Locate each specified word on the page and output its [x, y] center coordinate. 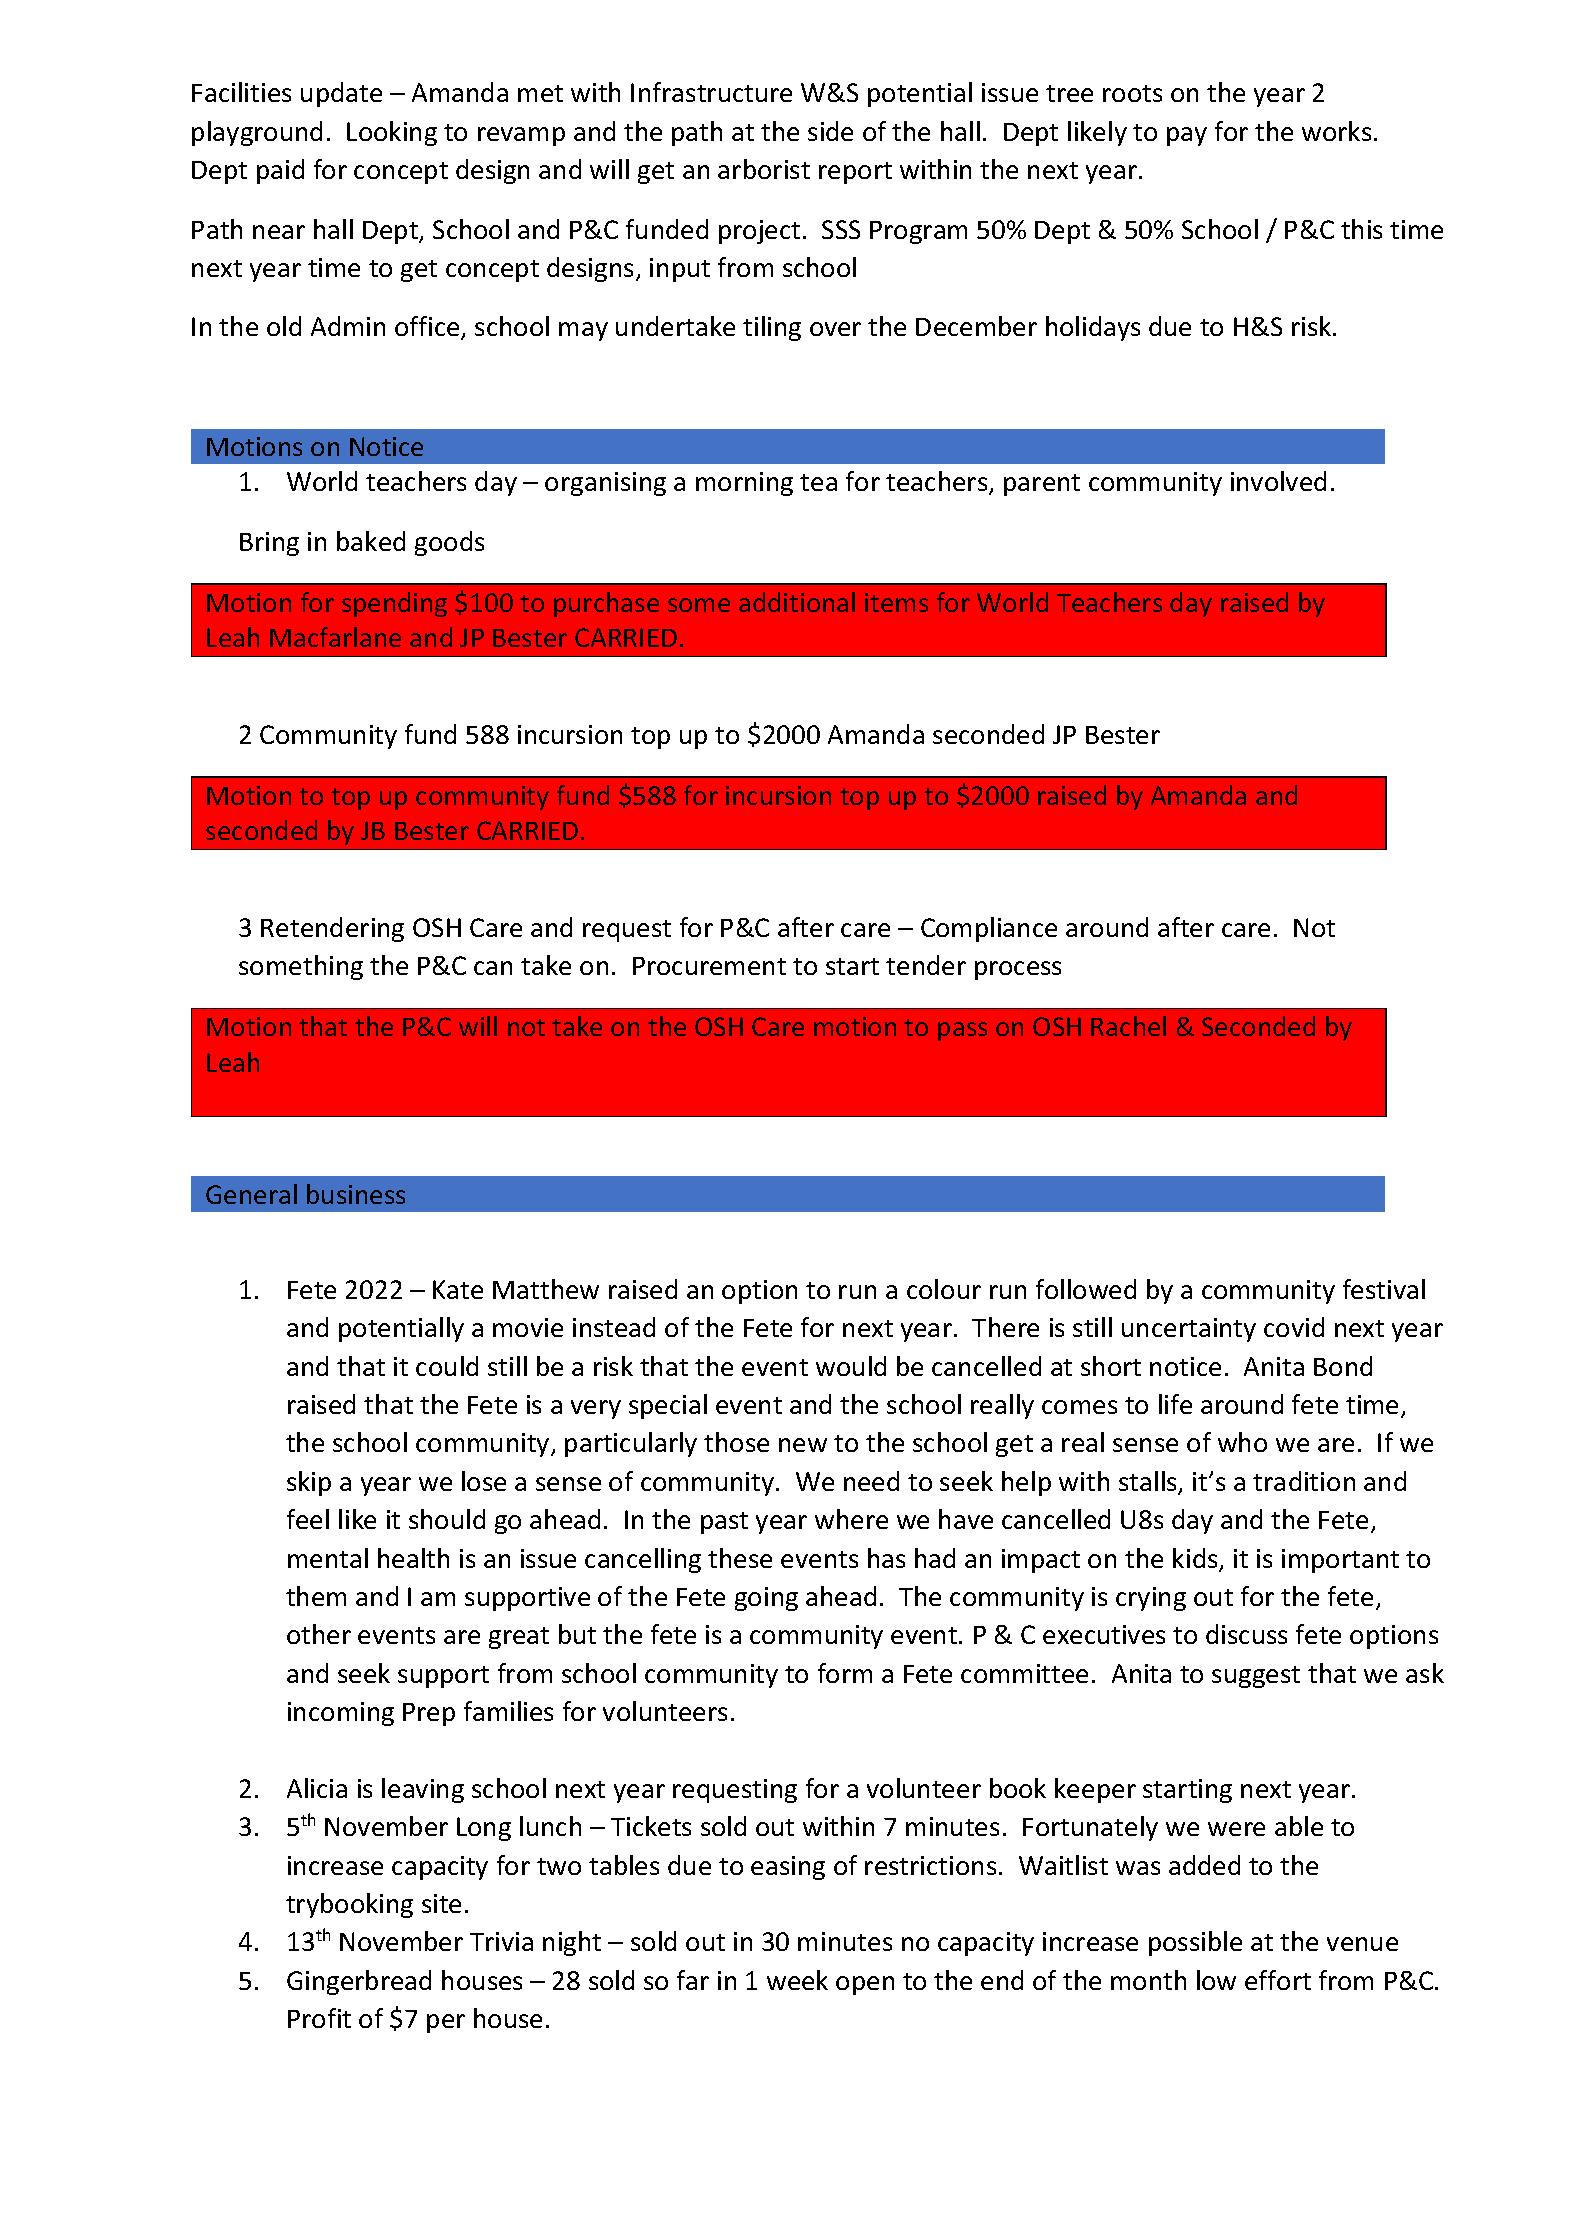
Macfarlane [335, 637]
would [851, 1366]
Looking [392, 133]
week [797, 1980]
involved [1278, 481]
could [447, 1366]
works [1336, 131]
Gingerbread [359, 1982]
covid [1294, 1327]
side [830, 131]
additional [797, 602]
